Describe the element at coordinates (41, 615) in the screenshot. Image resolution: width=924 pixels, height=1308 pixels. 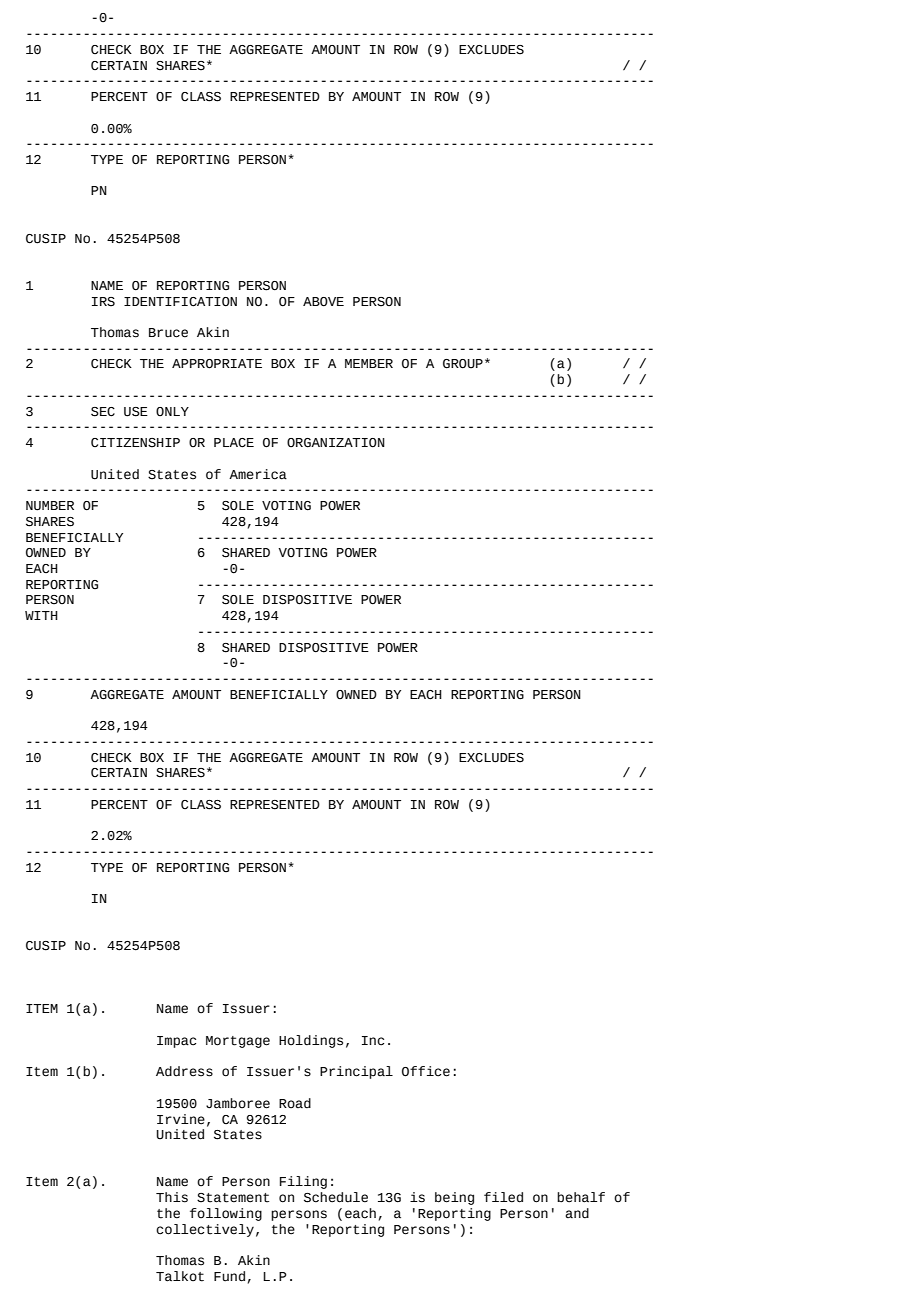
I see `WITH` at that location.
